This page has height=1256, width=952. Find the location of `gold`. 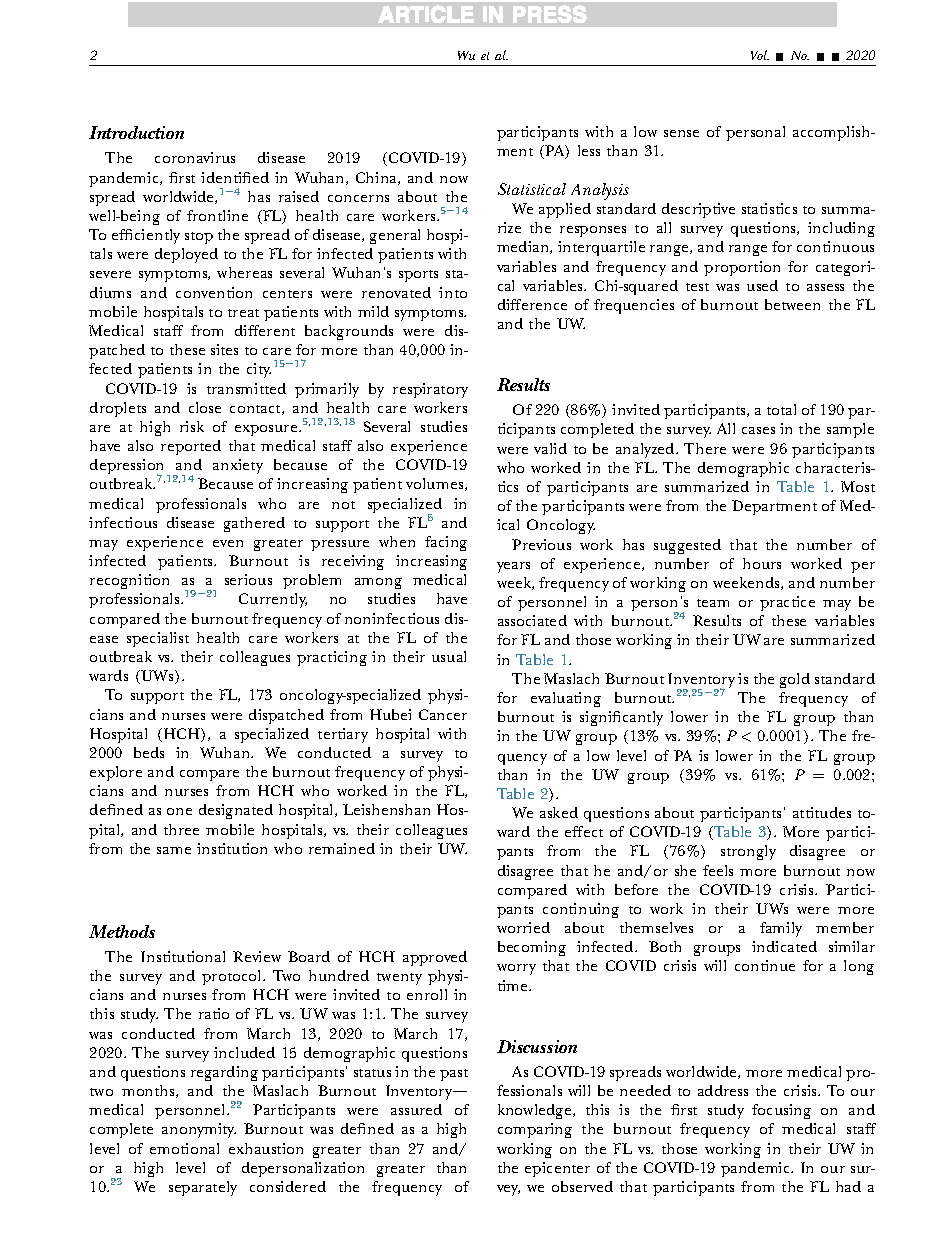

gold is located at coordinates (795, 680).
